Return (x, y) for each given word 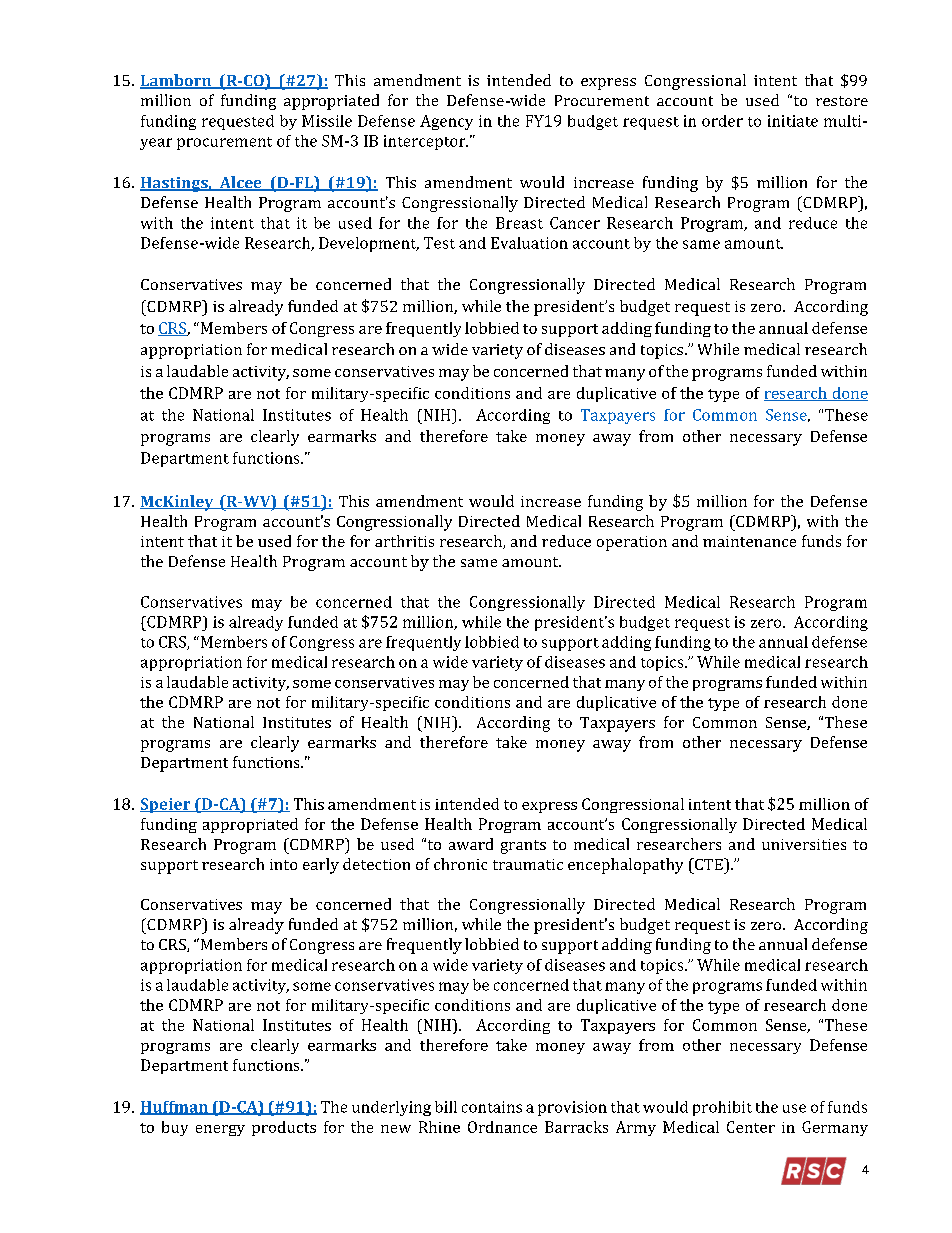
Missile (327, 121)
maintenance (749, 541)
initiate (793, 121)
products (284, 1128)
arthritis (404, 541)
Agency (446, 122)
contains (492, 1107)
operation (632, 543)
